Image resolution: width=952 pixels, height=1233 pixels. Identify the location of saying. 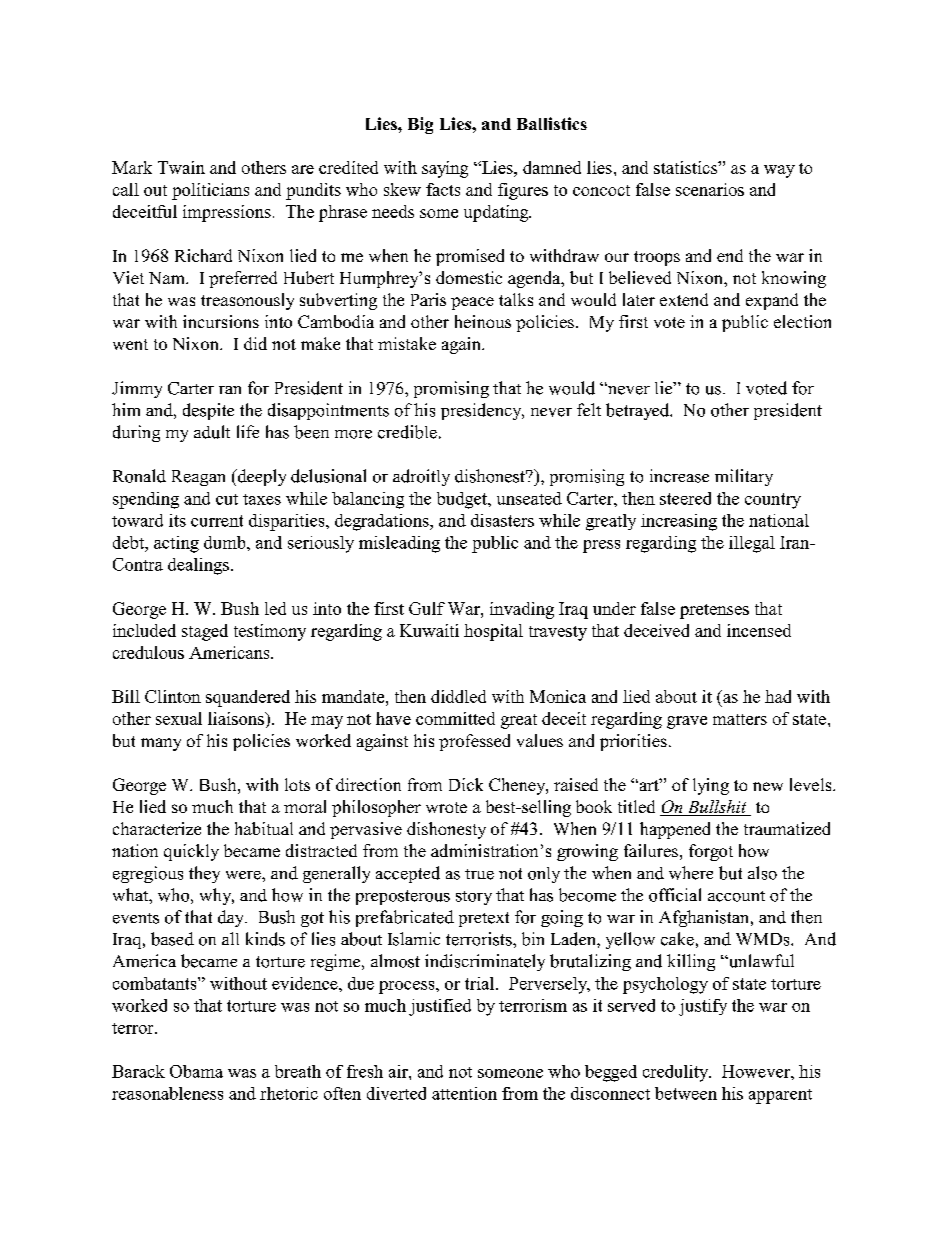
(445, 169).
